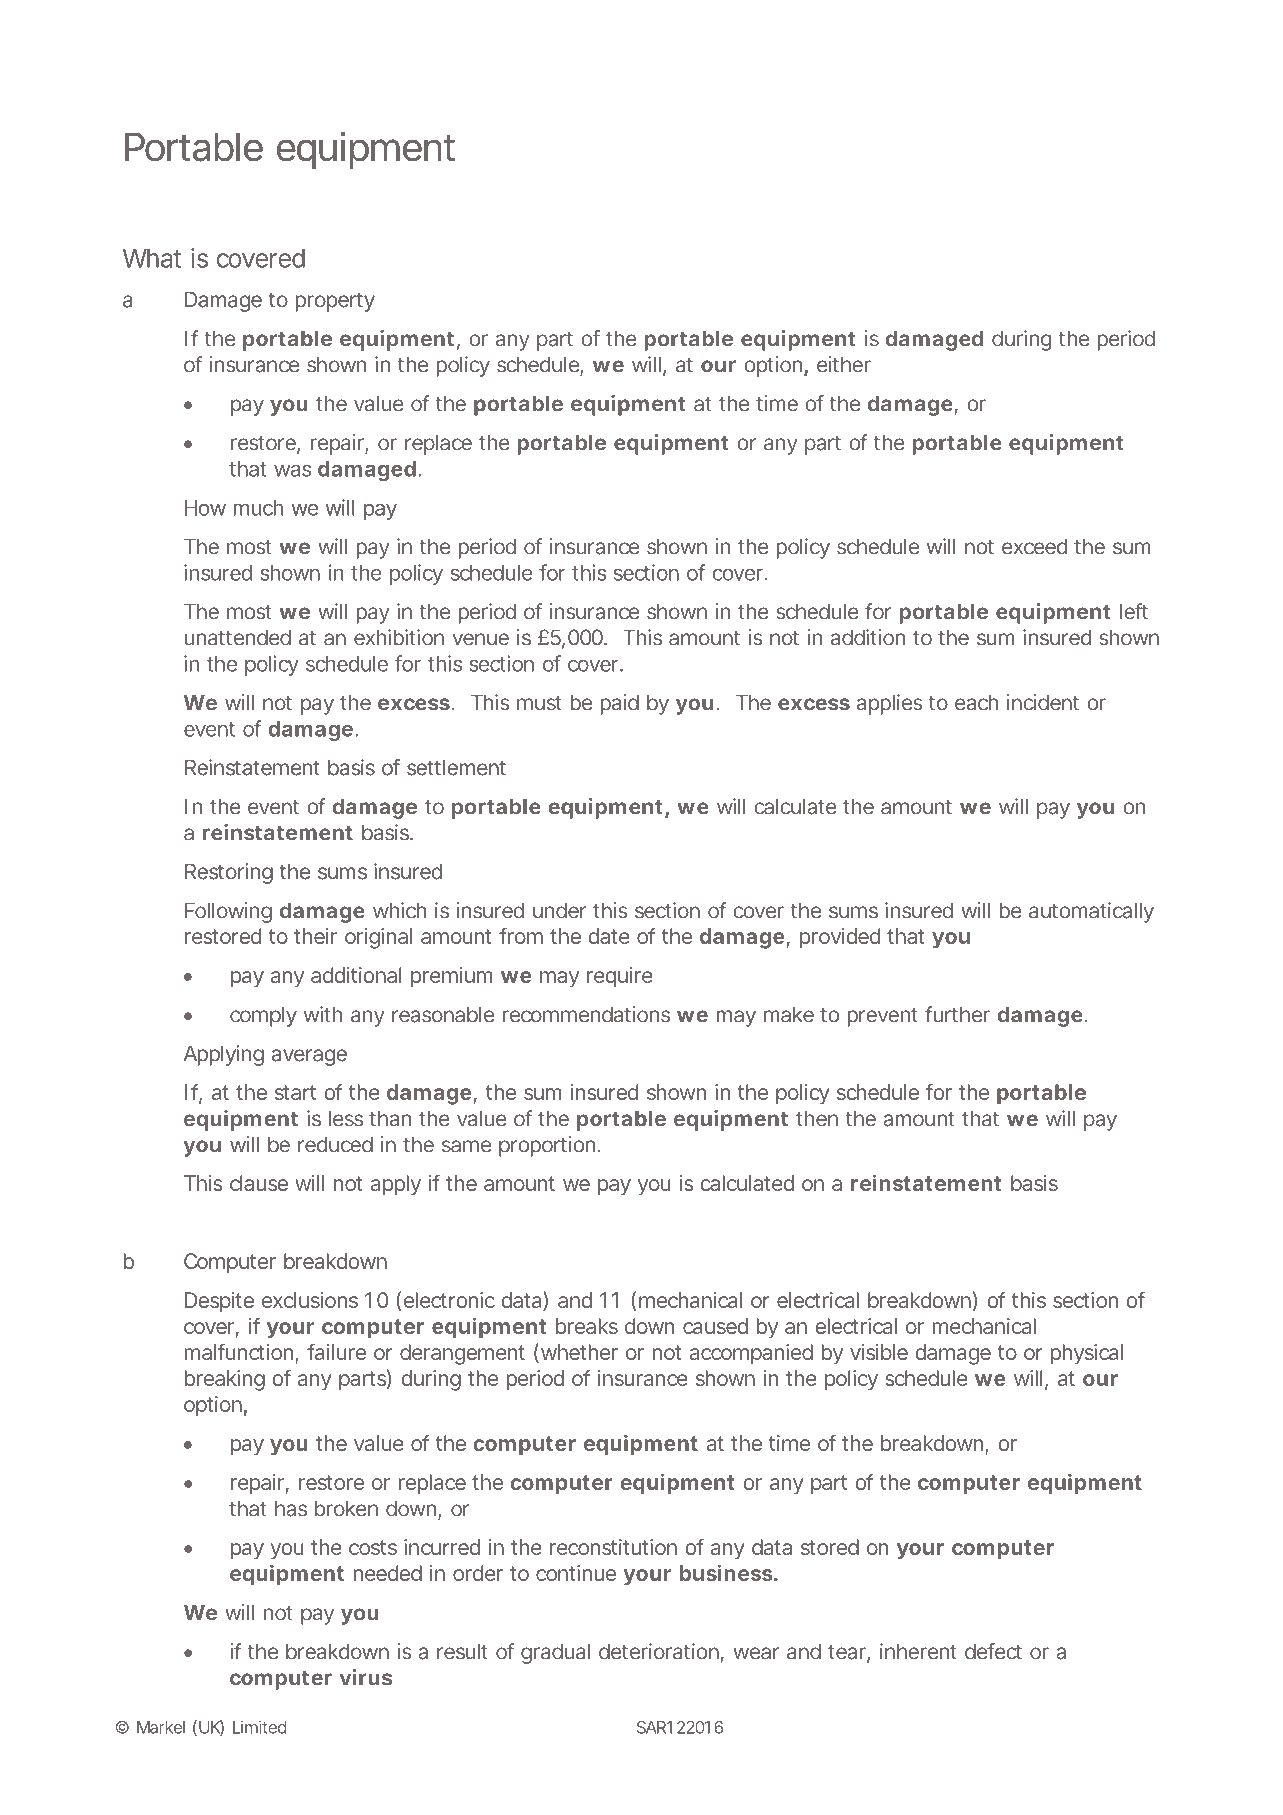 The image size is (1283, 1815). Describe the element at coordinates (259, 1727) in the page. I see `Limited` at that location.
